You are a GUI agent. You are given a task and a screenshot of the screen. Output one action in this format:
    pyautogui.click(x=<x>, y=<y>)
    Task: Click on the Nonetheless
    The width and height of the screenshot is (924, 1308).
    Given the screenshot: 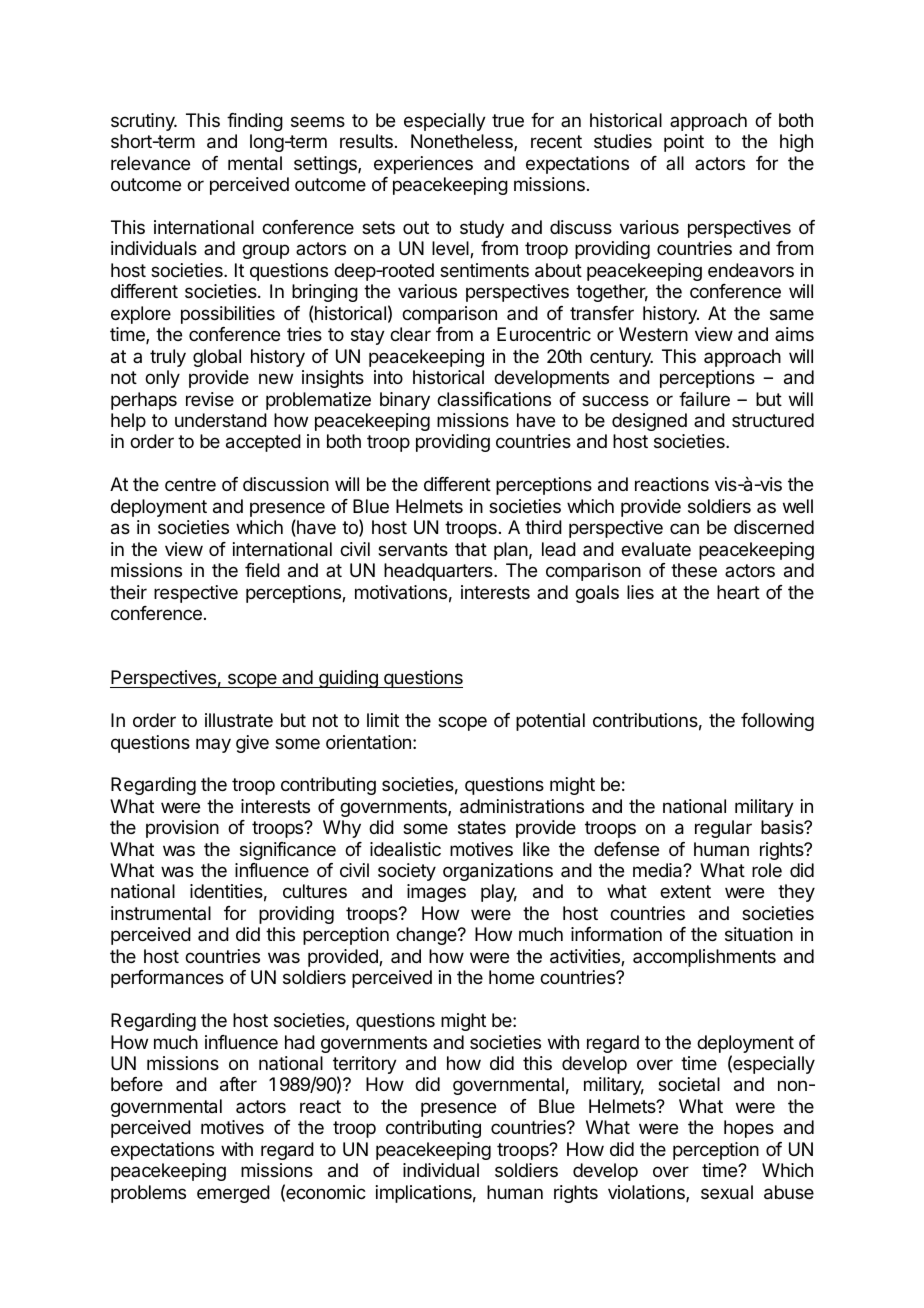 What is the action you would take?
    pyautogui.click(x=463, y=142)
